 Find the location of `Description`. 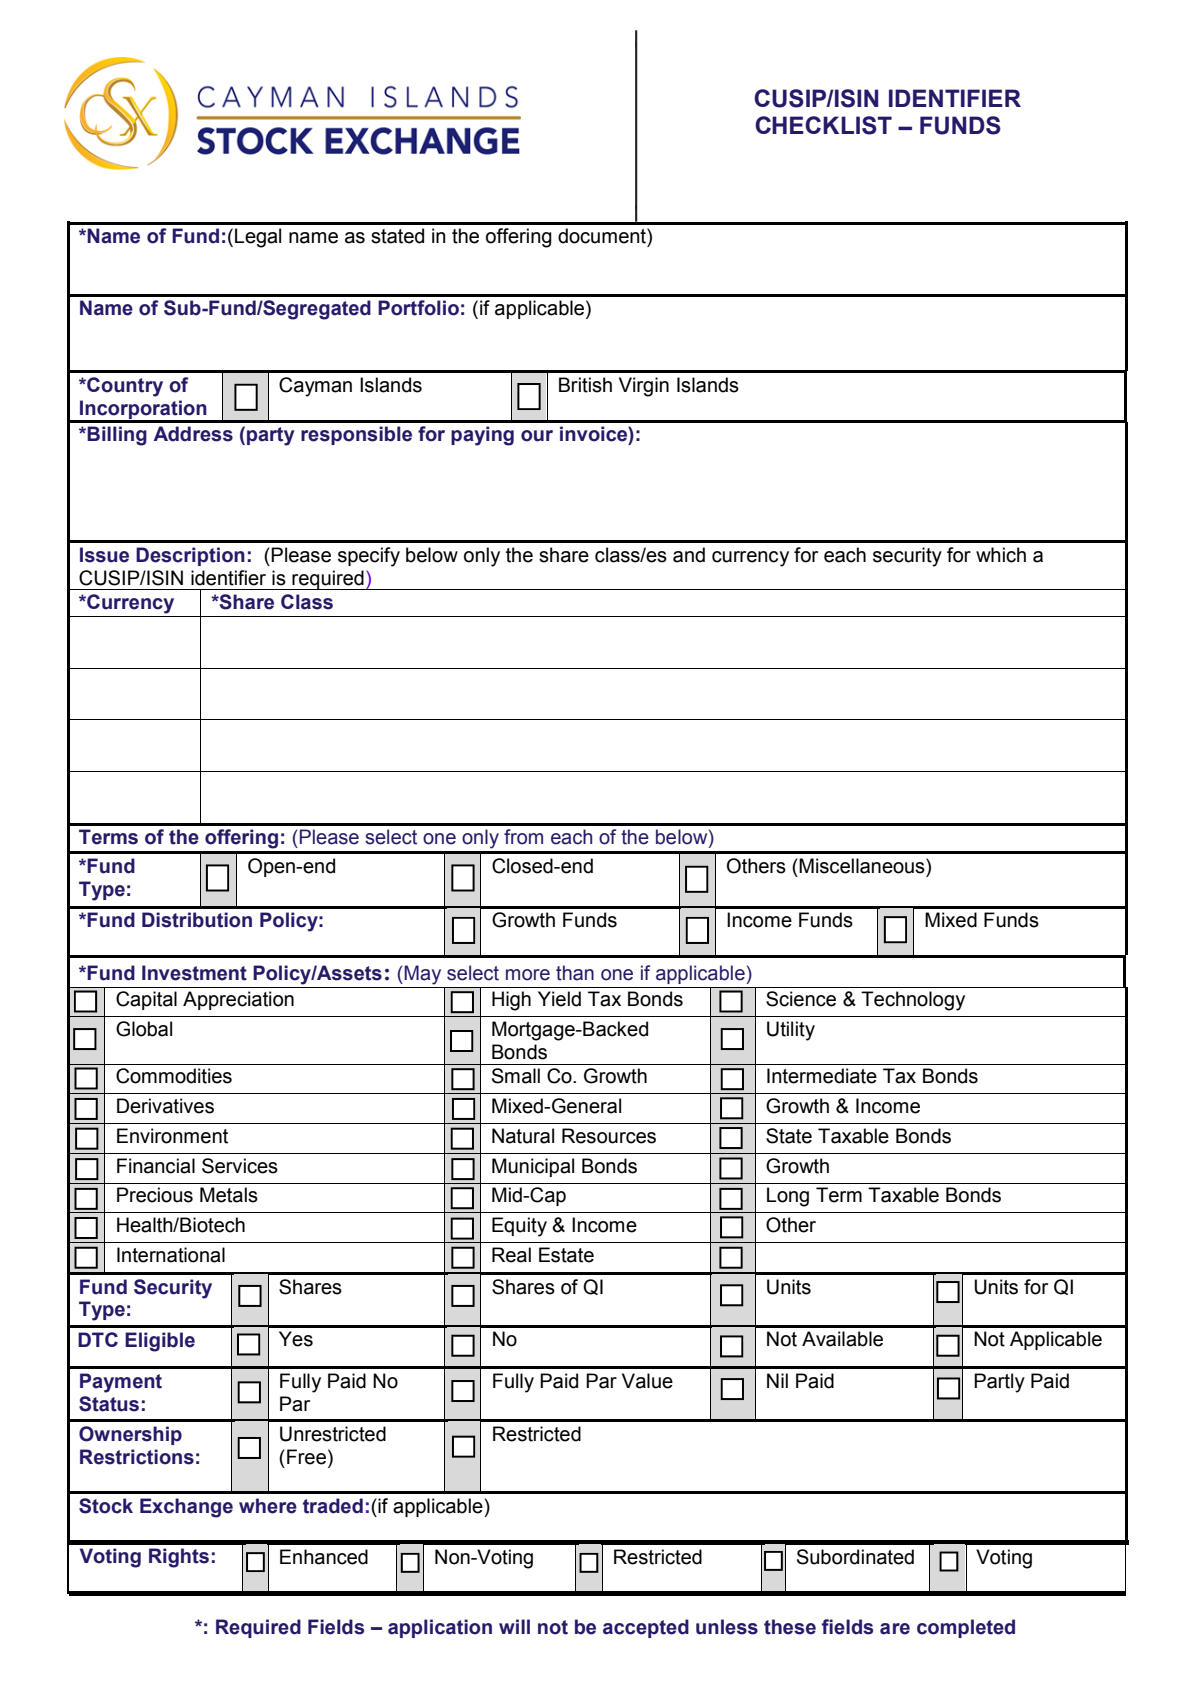

Description is located at coordinates (190, 556).
